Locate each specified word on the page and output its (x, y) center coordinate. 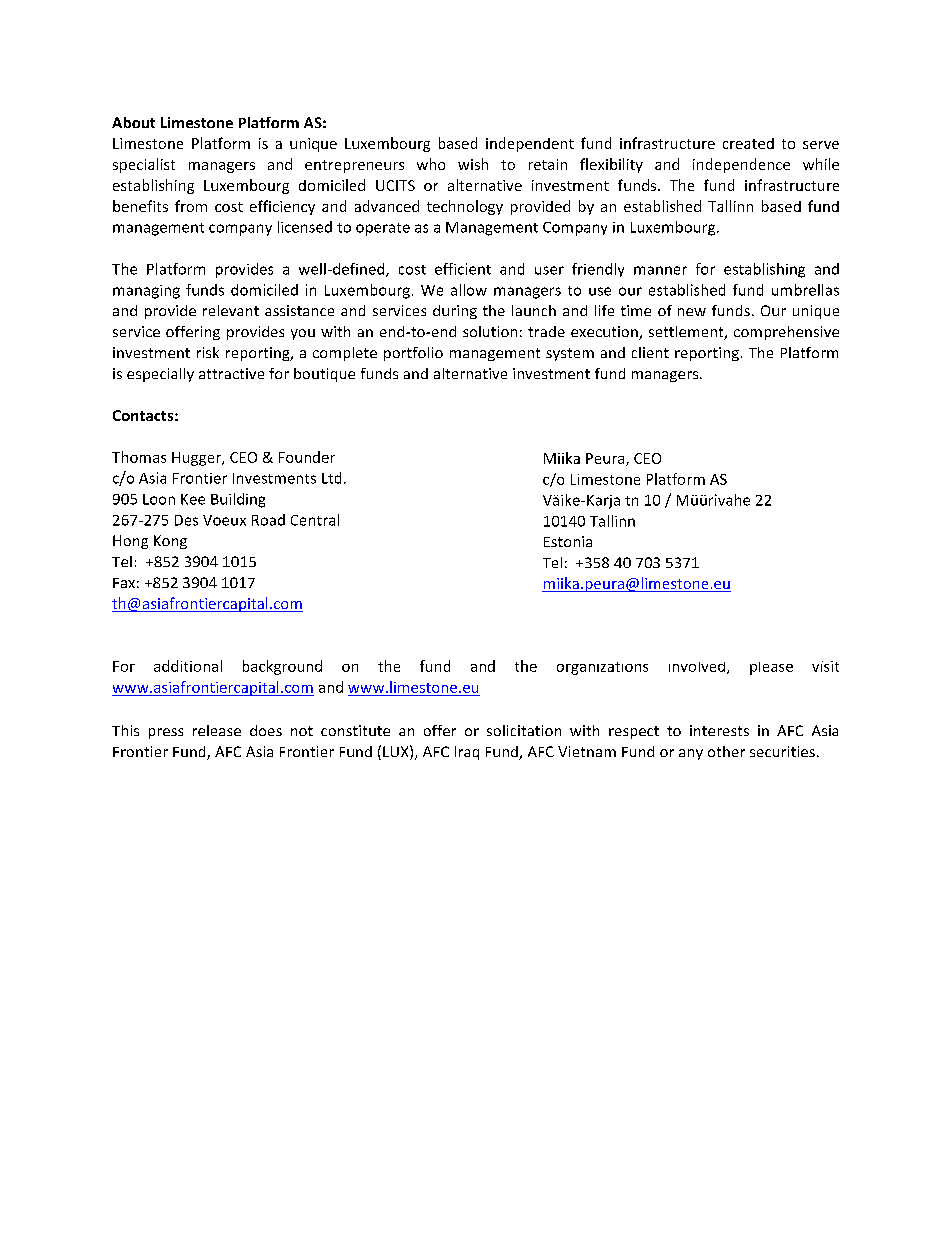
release (217, 730)
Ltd (331, 478)
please (771, 668)
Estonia (568, 541)
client (650, 352)
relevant (231, 310)
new (692, 312)
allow (469, 290)
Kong (170, 542)
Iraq (467, 753)
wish (473, 164)
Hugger (197, 459)
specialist (144, 165)
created (748, 143)
